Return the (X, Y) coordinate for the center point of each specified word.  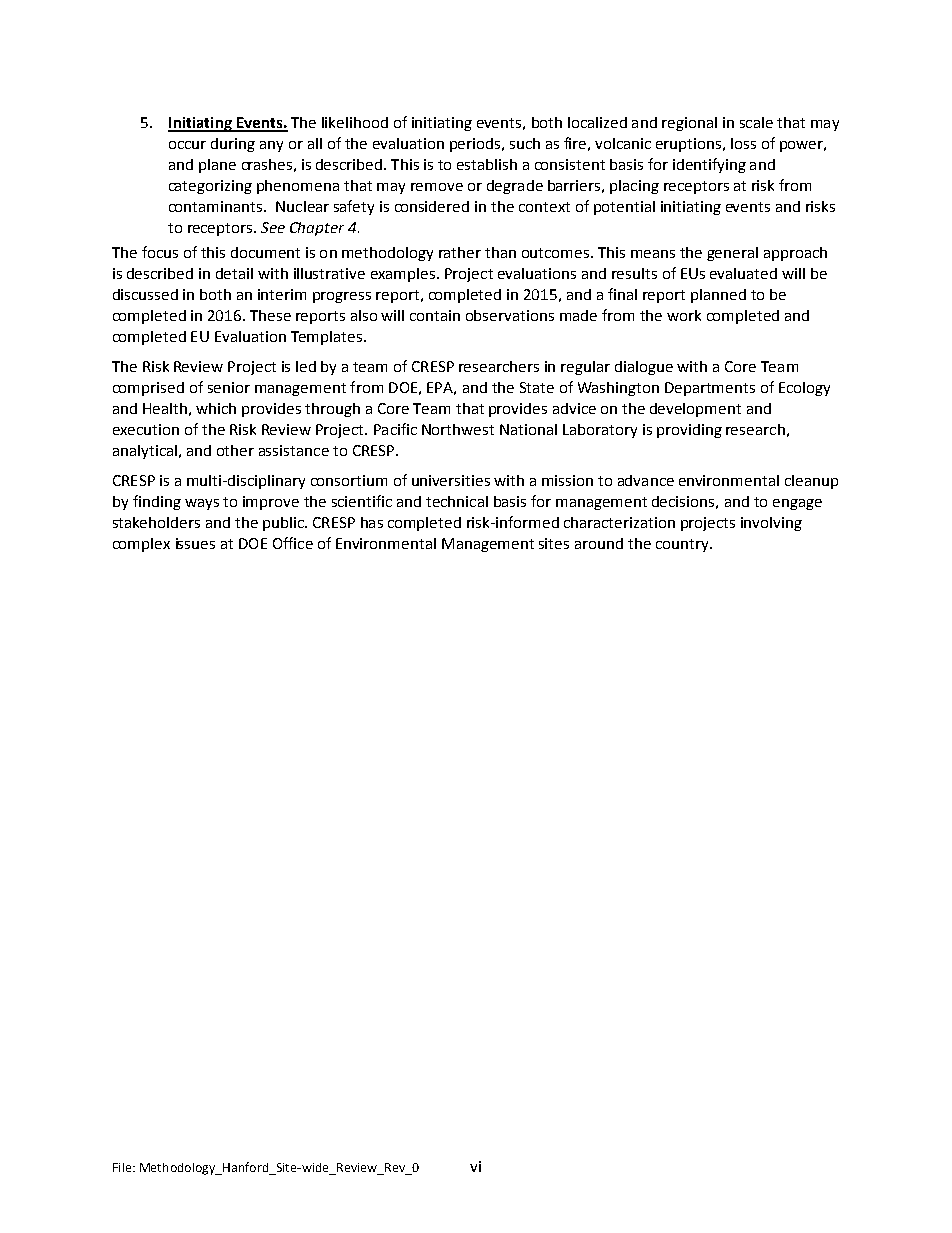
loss (743, 143)
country (683, 545)
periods (476, 145)
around (599, 543)
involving (771, 524)
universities (451, 480)
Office (293, 543)
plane (217, 166)
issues (195, 543)
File (123, 1167)
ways (202, 504)
